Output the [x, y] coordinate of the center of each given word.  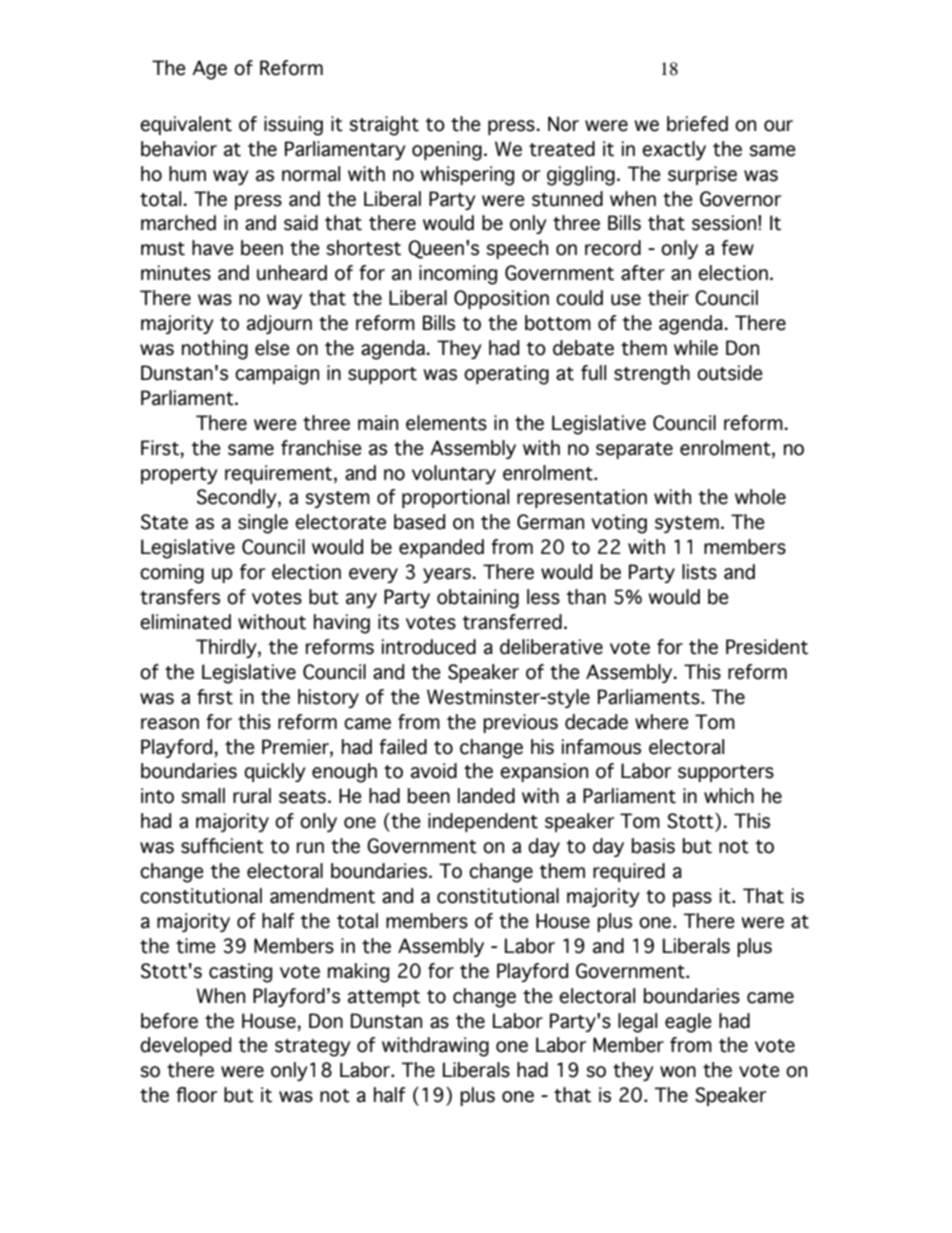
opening [447, 151]
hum [187, 174]
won [678, 1072]
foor [196, 1095]
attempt [384, 998]
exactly [674, 150]
